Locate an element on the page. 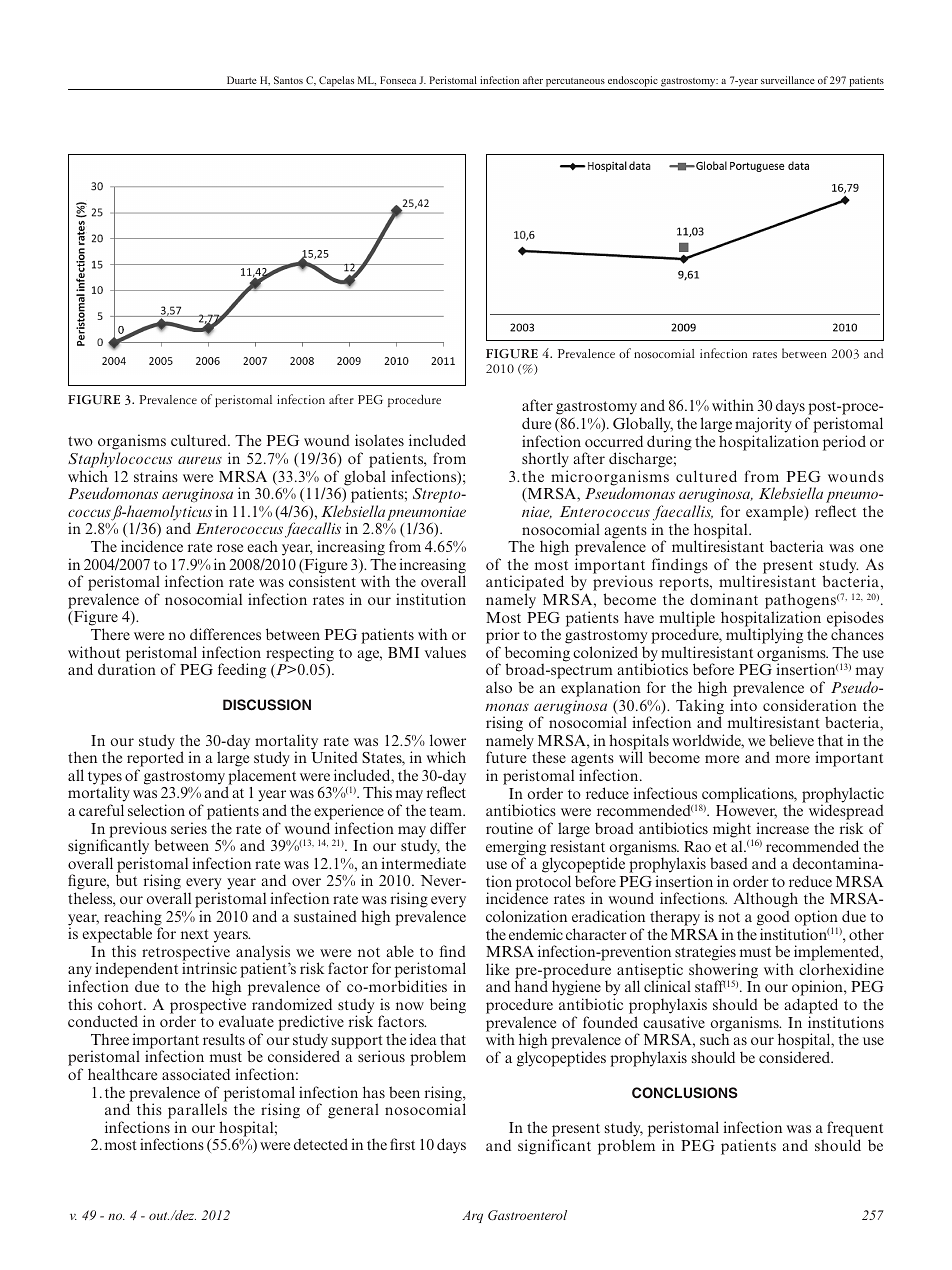 The image size is (952, 1270). parallels is located at coordinates (197, 1112).
